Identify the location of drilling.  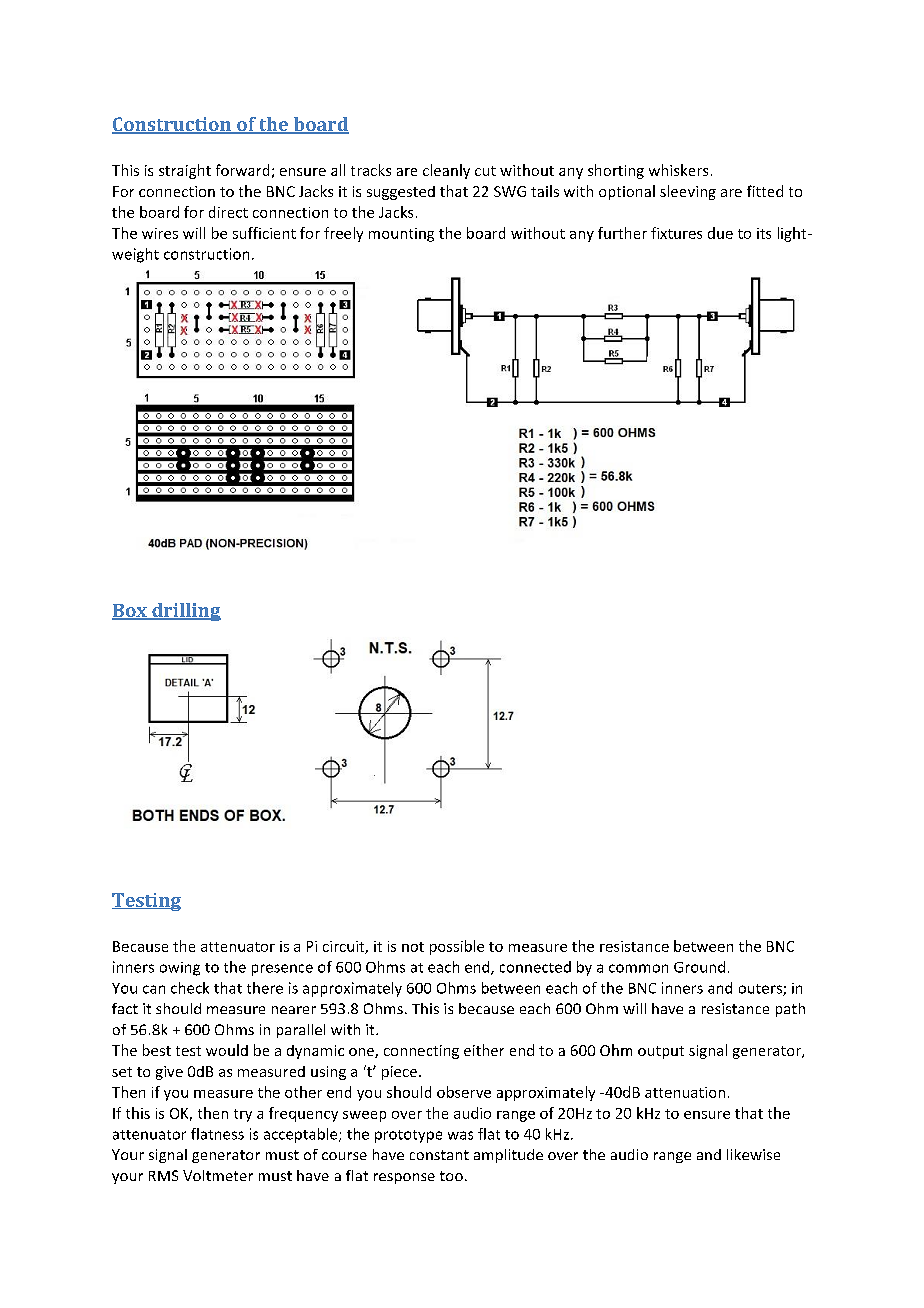
(185, 612).
